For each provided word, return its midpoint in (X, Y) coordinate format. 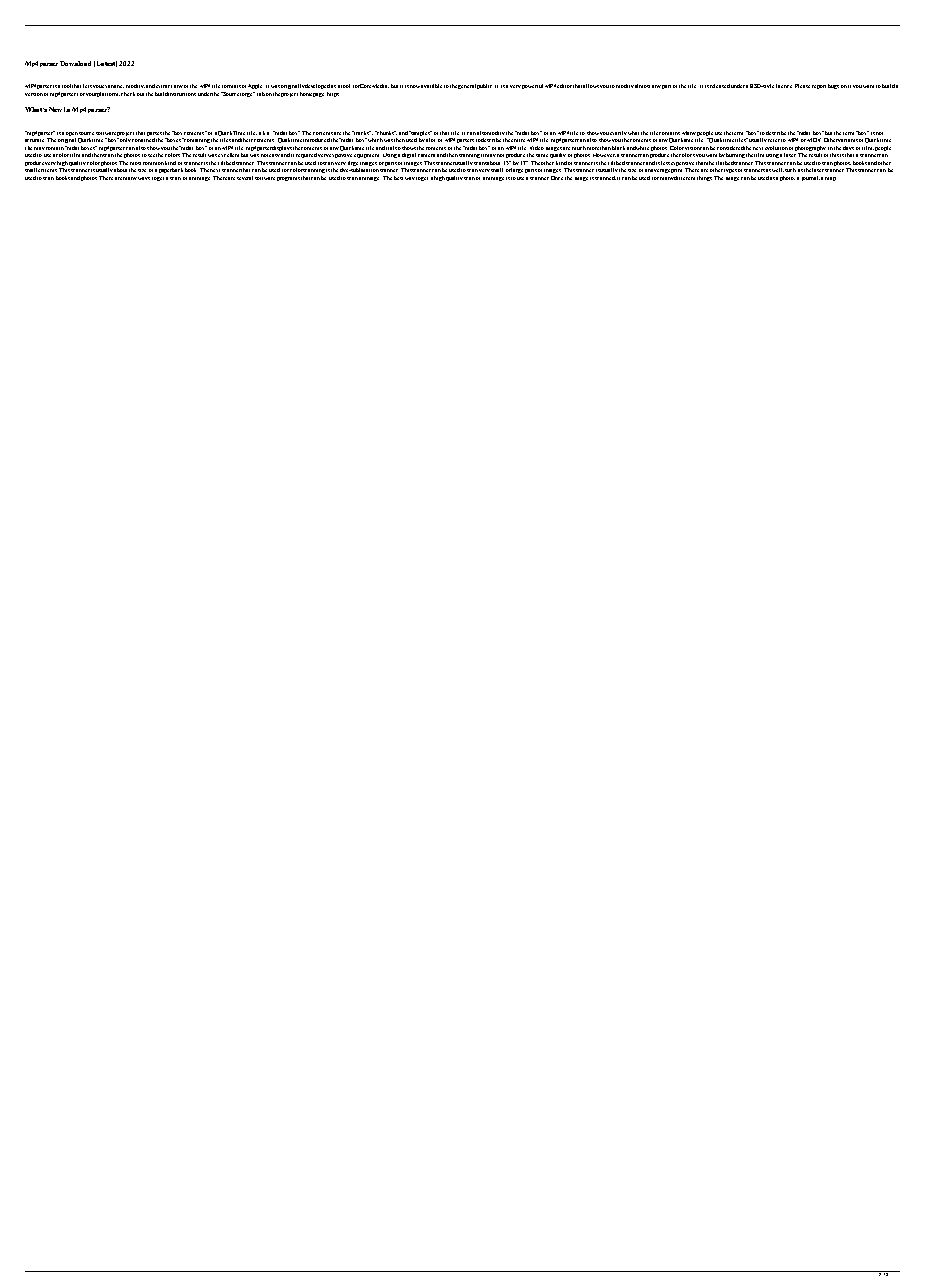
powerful (532, 86)
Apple (255, 86)
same (542, 155)
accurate (34, 140)
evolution (776, 148)
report (819, 87)
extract (164, 86)
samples (420, 133)
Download (75, 63)
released (720, 86)
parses (154, 134)
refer (774, 140)
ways (144, 178)
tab (261, 94)
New (55, 109)
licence (784, 86)
